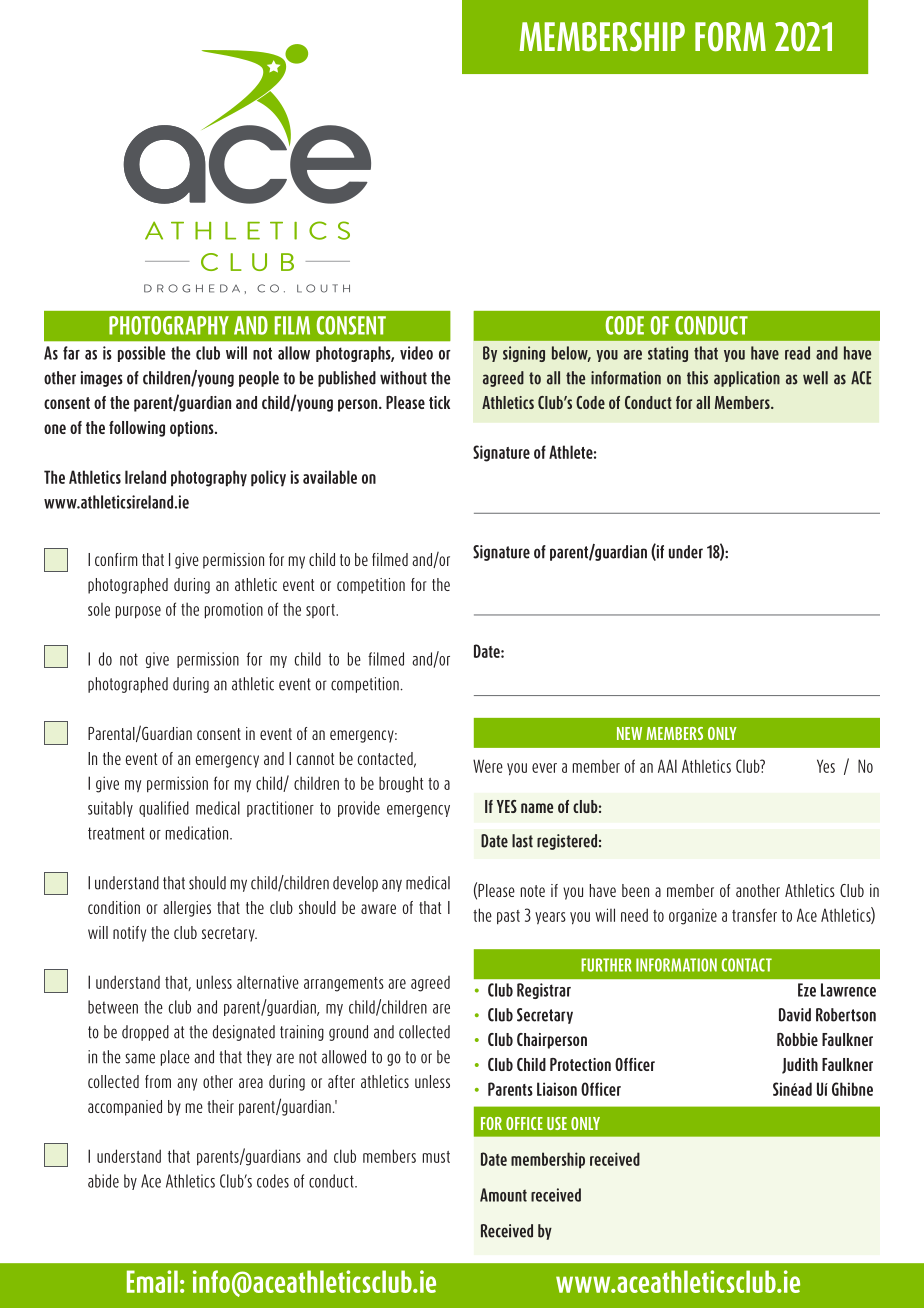 Image resolution: width=924 pixels, height=1308 pixels. What do you see at coordinates (152, 1281) in the screenshot?
I see `Email` at bounding box center [152, 1281].
